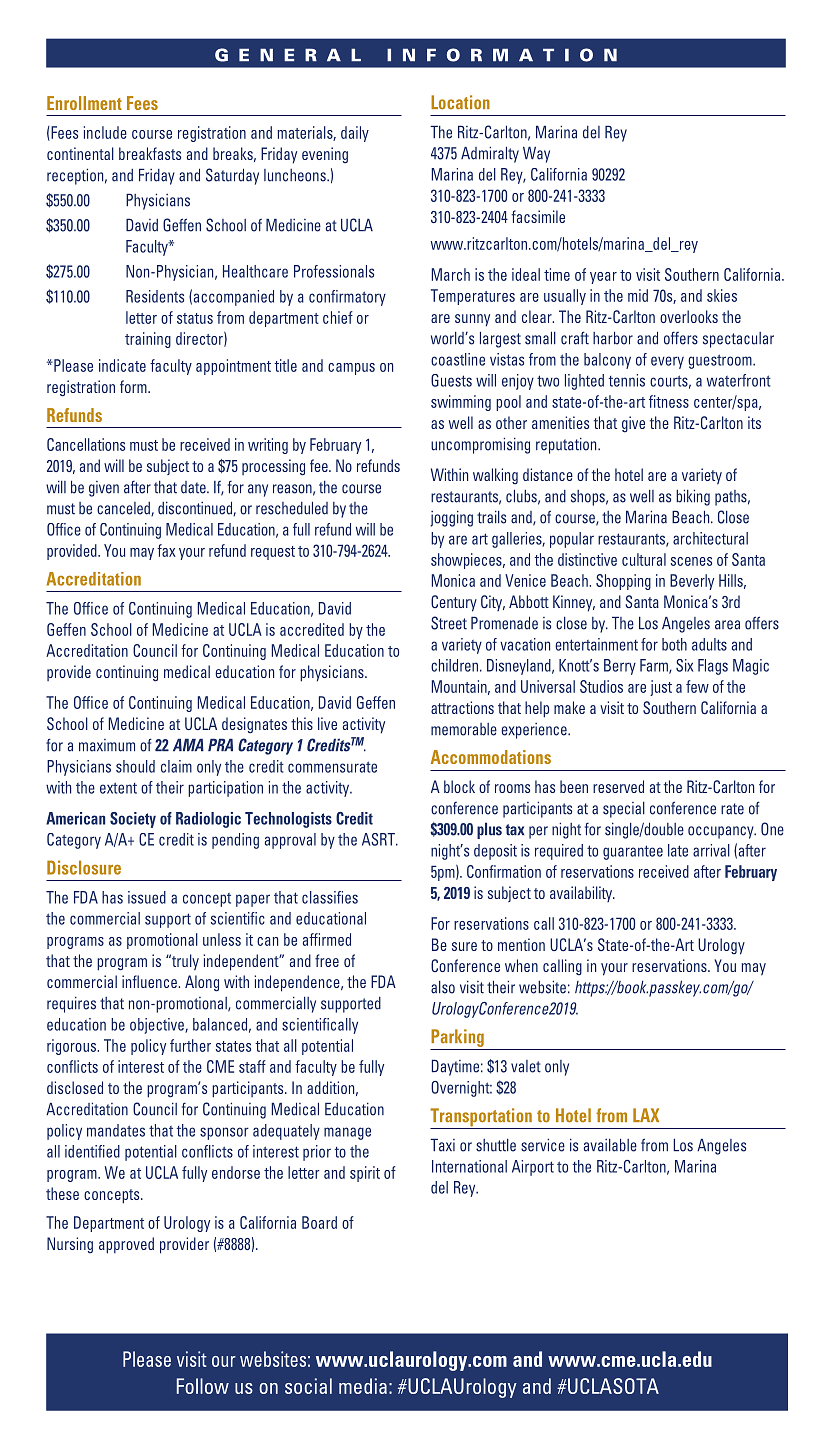  Describe the element at coordinates (678, 850) in the screenshot. I see `late` at that location.
